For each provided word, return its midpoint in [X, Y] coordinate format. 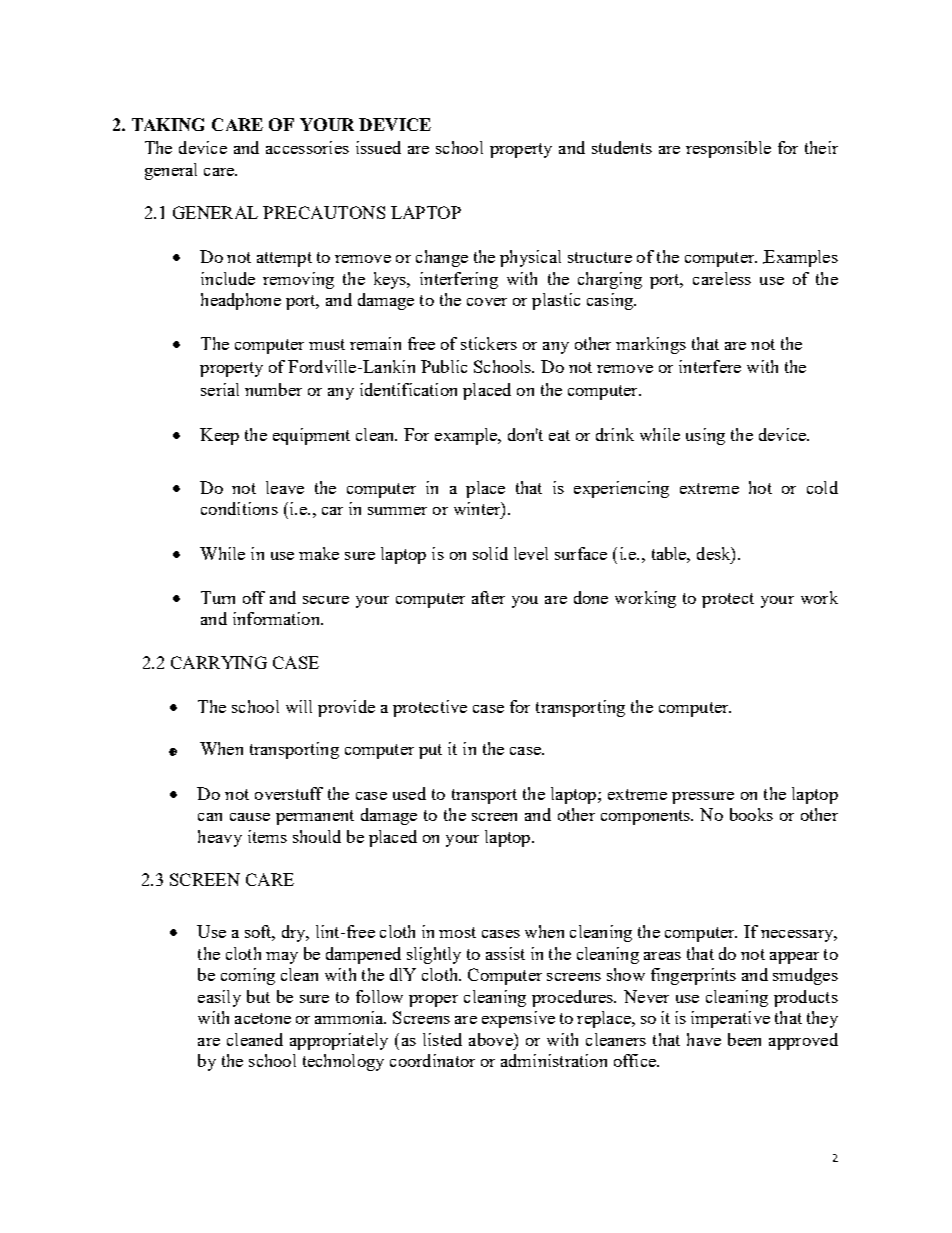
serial [220, 389]
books [751, 814]
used [409, 793]
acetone [263, 1018]
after [488, 597]
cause [250, 817]
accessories [307, 147]
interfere [710, 366]
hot [760, 487]
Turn [218, 597]
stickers [489, 343]
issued [378, 147]
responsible [728, 149]
